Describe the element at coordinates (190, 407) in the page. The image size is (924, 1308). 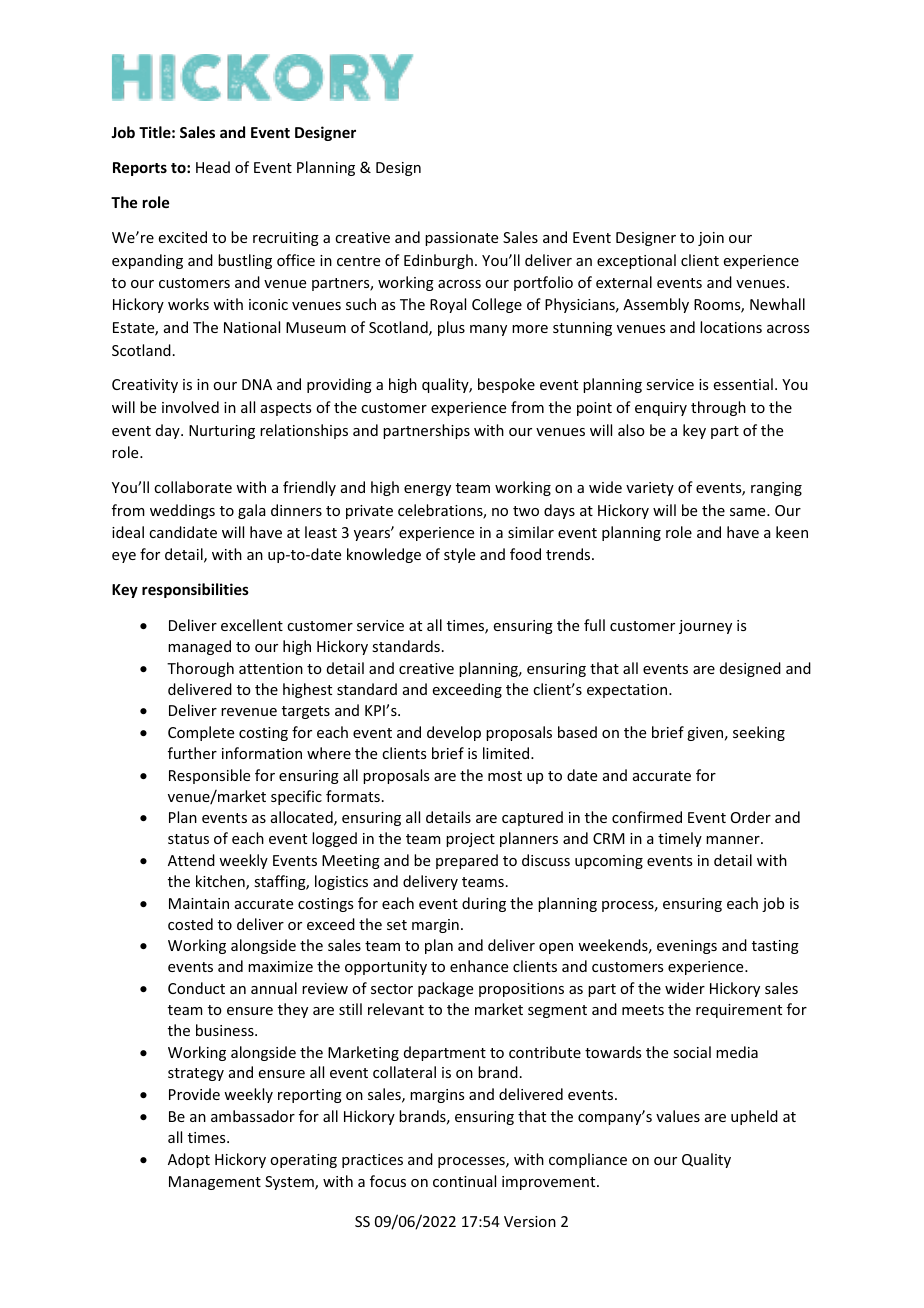
I see `involved` at that location.
